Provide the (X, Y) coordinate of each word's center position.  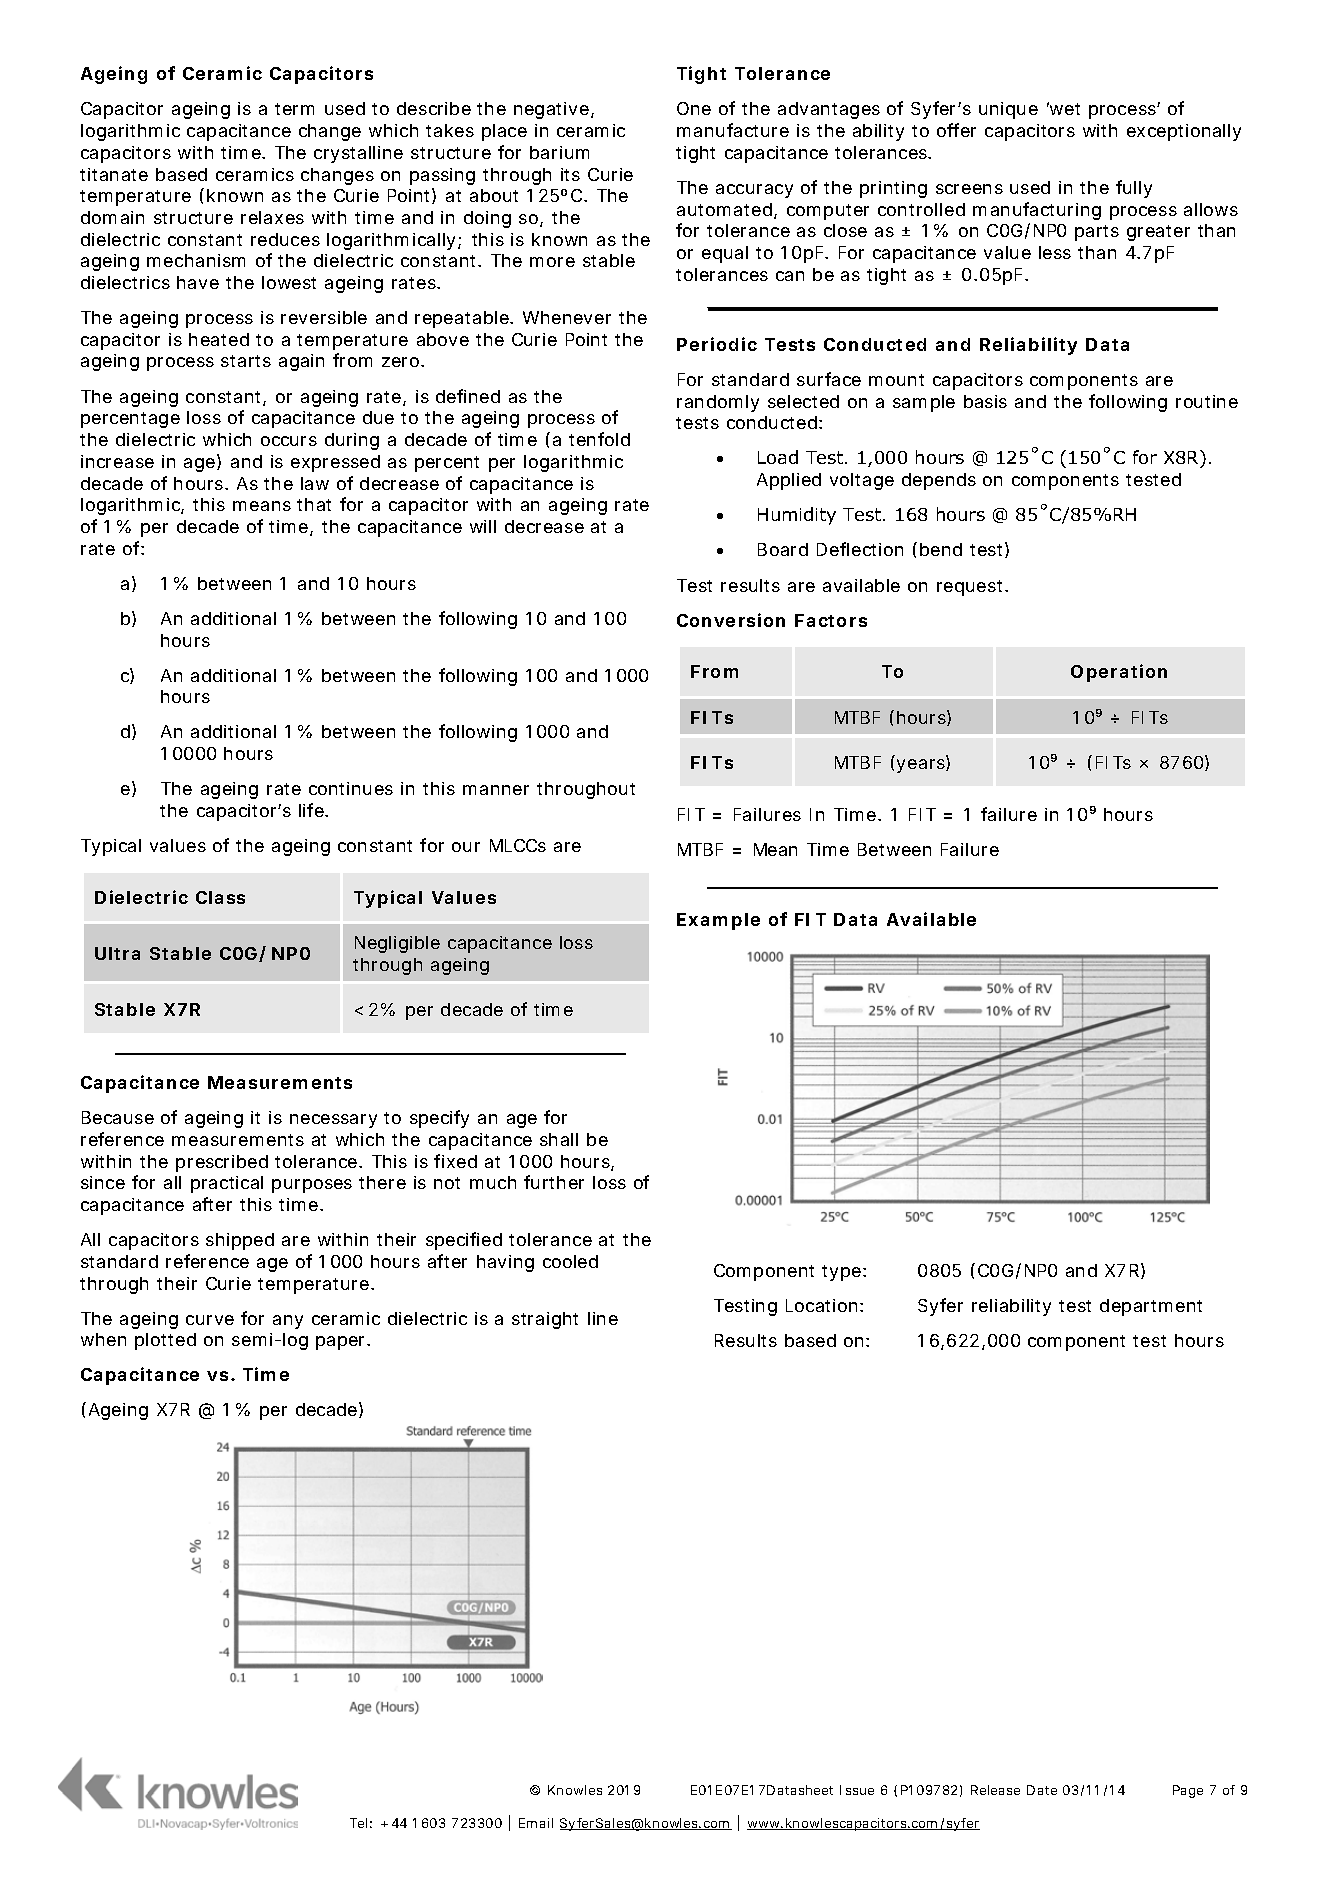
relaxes (272, 217)
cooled (570, 1261)
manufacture (733, 130)
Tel (358, 1823)
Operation (1119, 673)
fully (1134, 189)
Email (536, 1823)
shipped (240, 1241)
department (1151, 1307)
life (312, 810)
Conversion (731, 620)
